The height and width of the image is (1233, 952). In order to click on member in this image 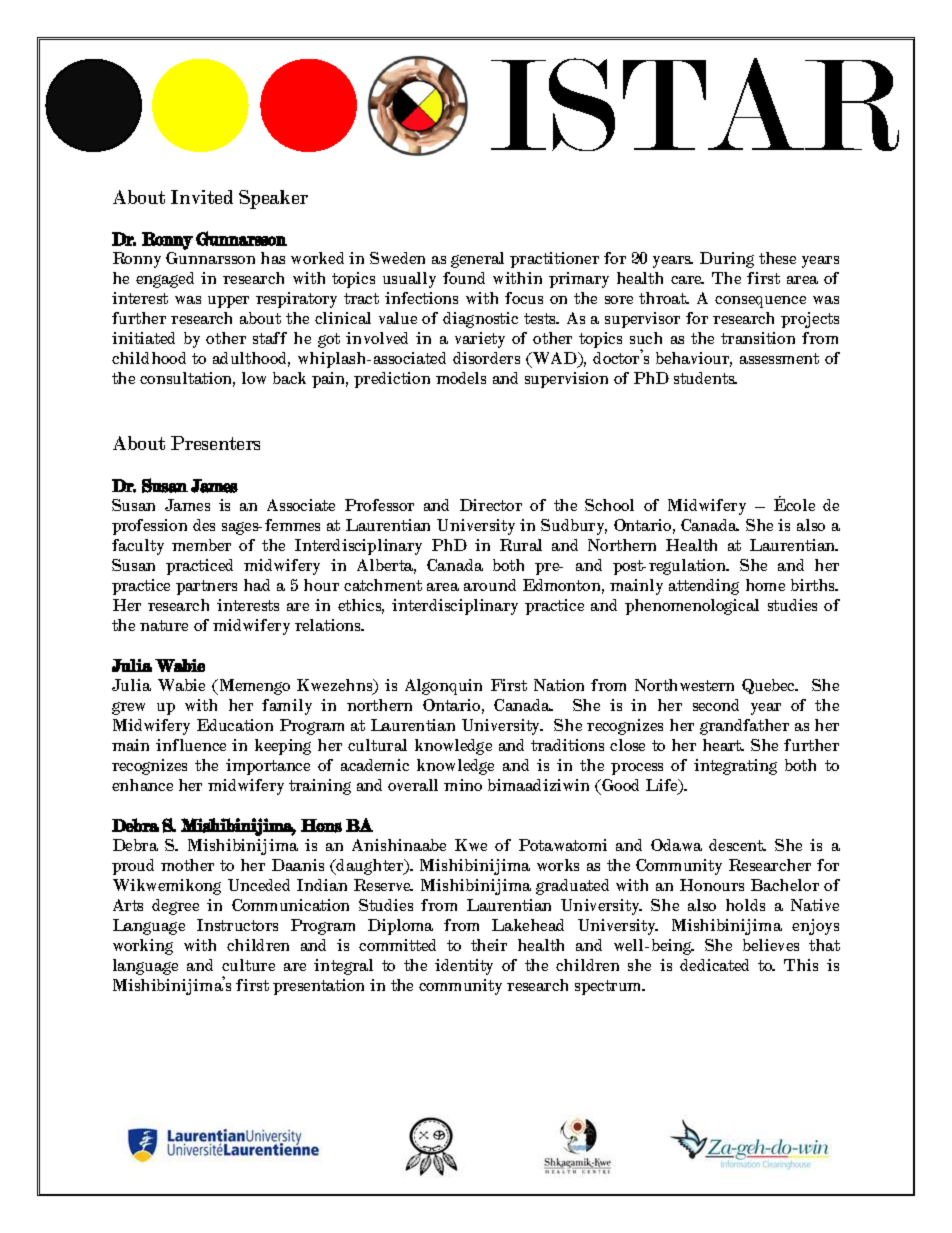, I will do `click(201, 545)`.
